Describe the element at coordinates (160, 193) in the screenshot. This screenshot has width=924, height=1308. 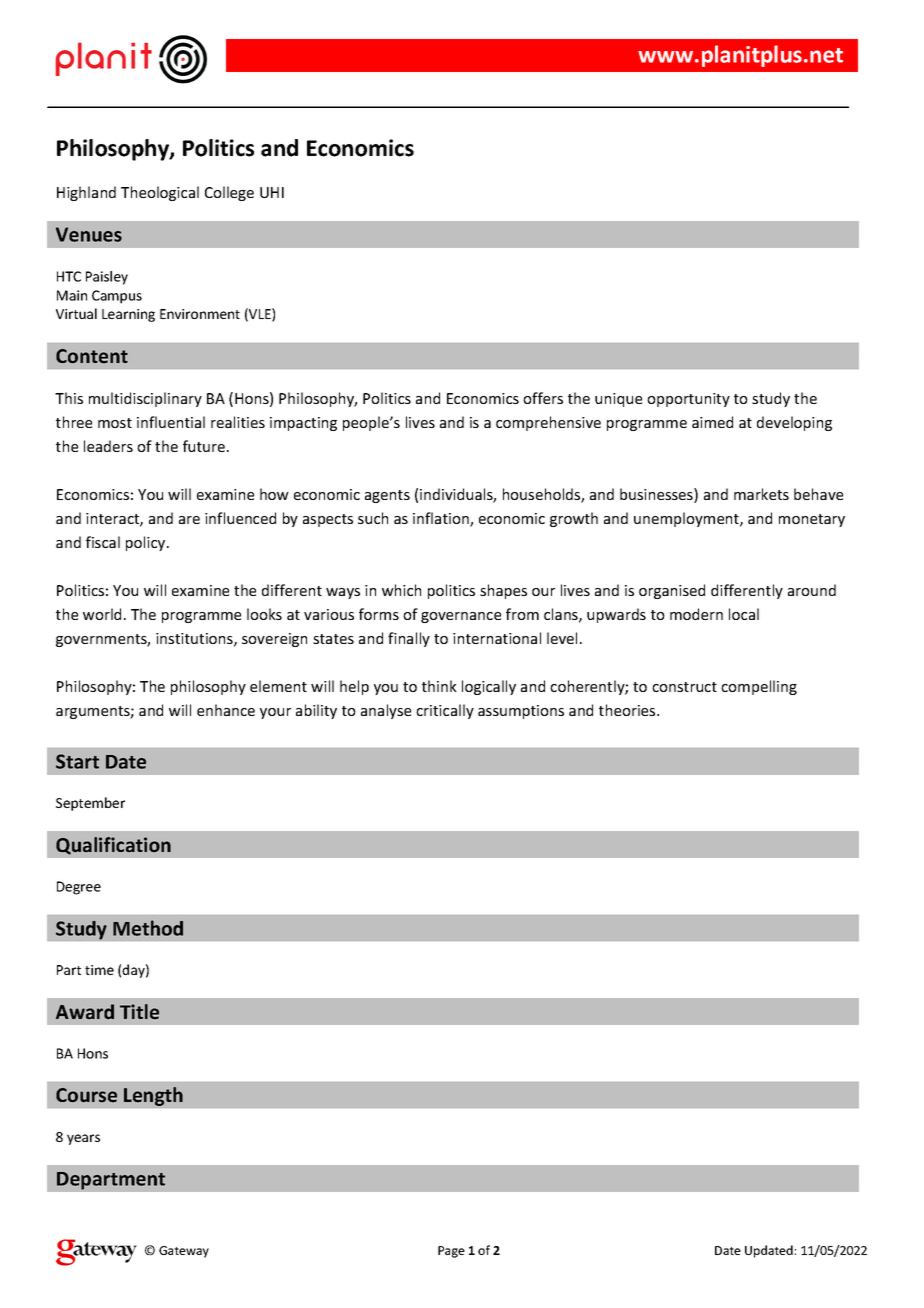
I see `Theological` at that location.
